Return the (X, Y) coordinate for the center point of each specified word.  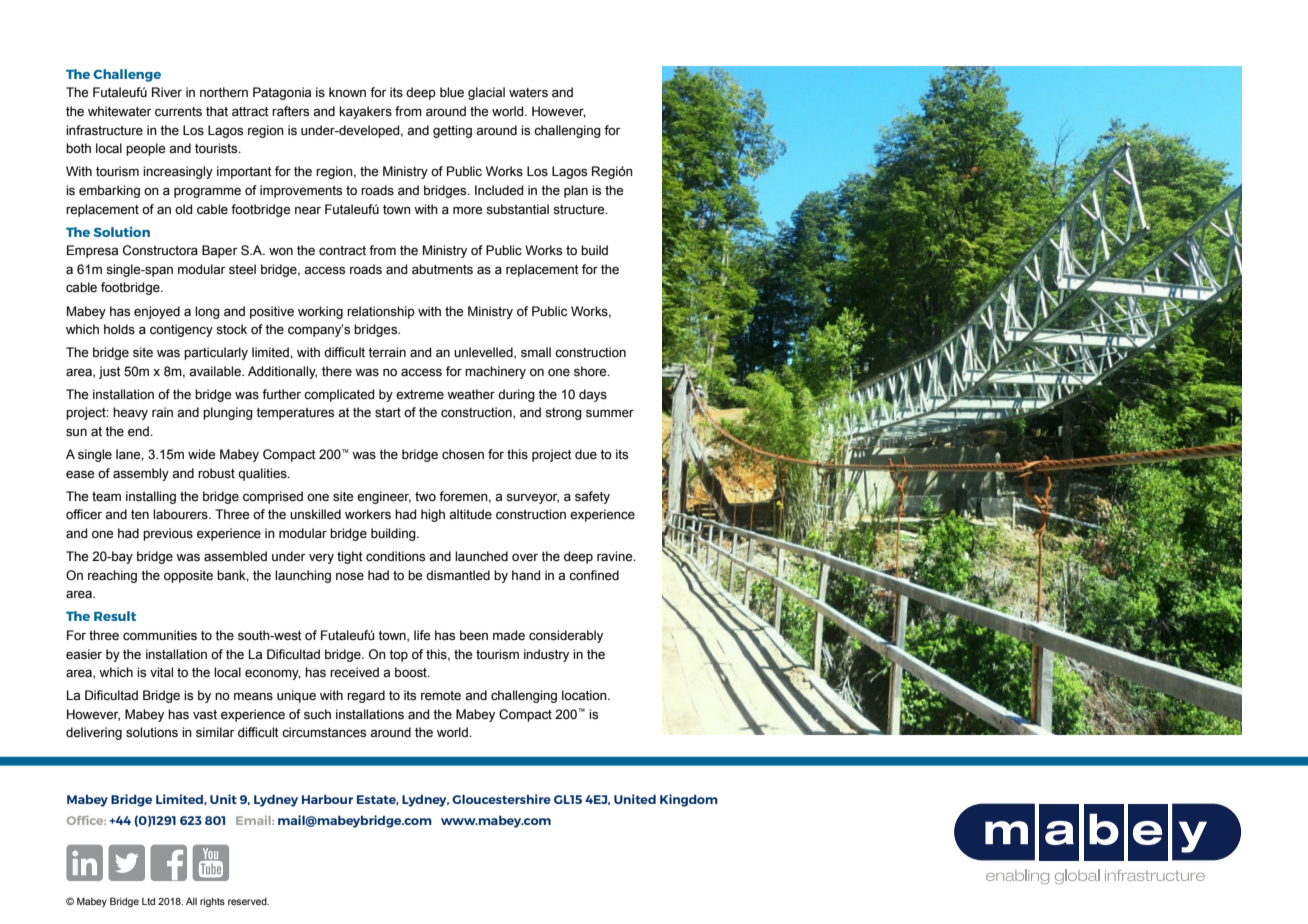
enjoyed (157, 312)
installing (151, 497)
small (536, 352)
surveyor (532, 498)
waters (528, 93)
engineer (384, 497)
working (320, 312)
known (347, 92)
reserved (248, 901)
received (354, 672)
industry (546, 655)
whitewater (120, 111)
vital (161, 672)
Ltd (148, 901)
